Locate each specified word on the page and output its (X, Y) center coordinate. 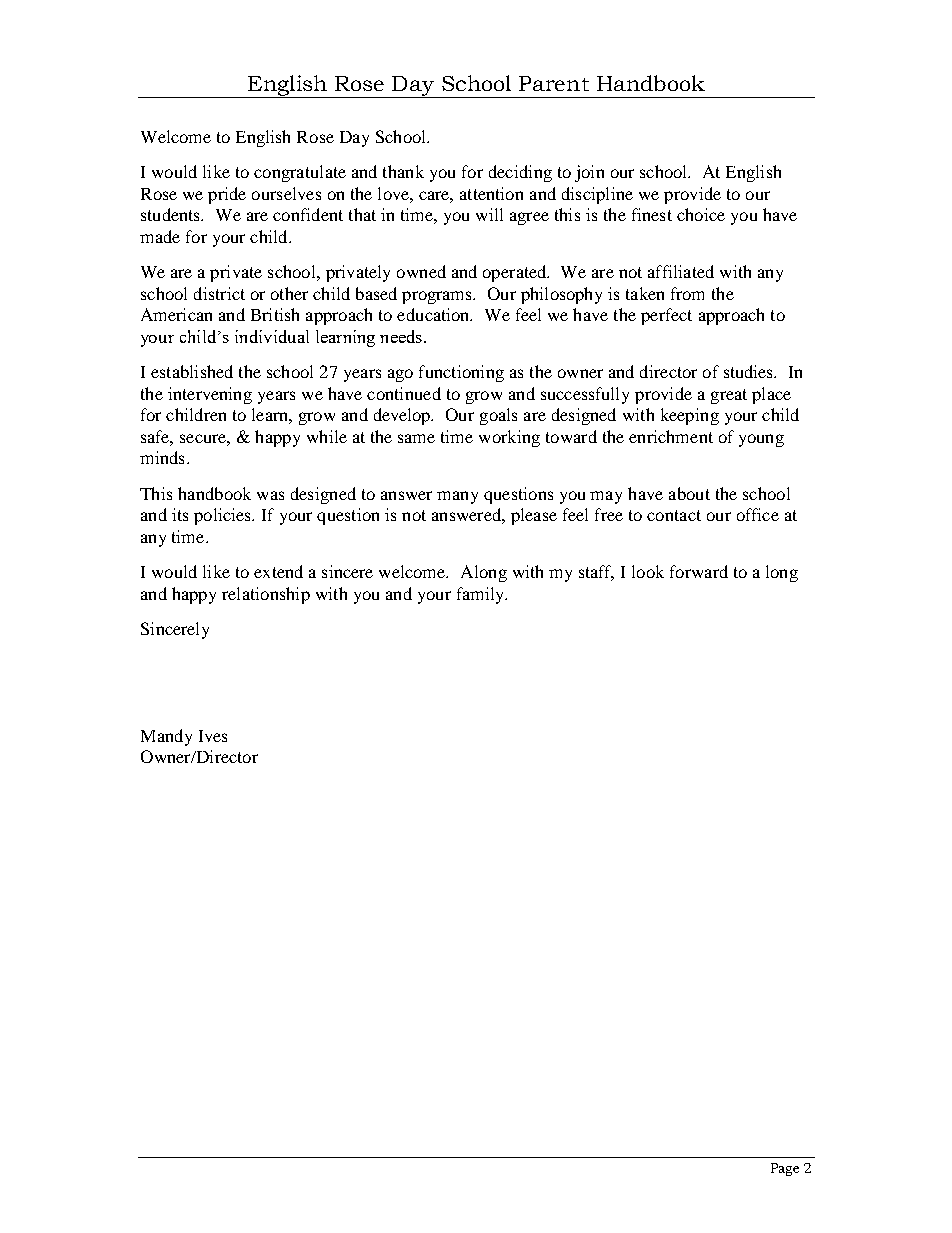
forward (699, 571)
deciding (520, 173)
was (270, 495)
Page (785, 1169)
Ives (213, 736)
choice (701, 214)
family (482, 595)
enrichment (671, 436)
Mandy (166, 737)
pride (227, 195)
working (509, 438)
